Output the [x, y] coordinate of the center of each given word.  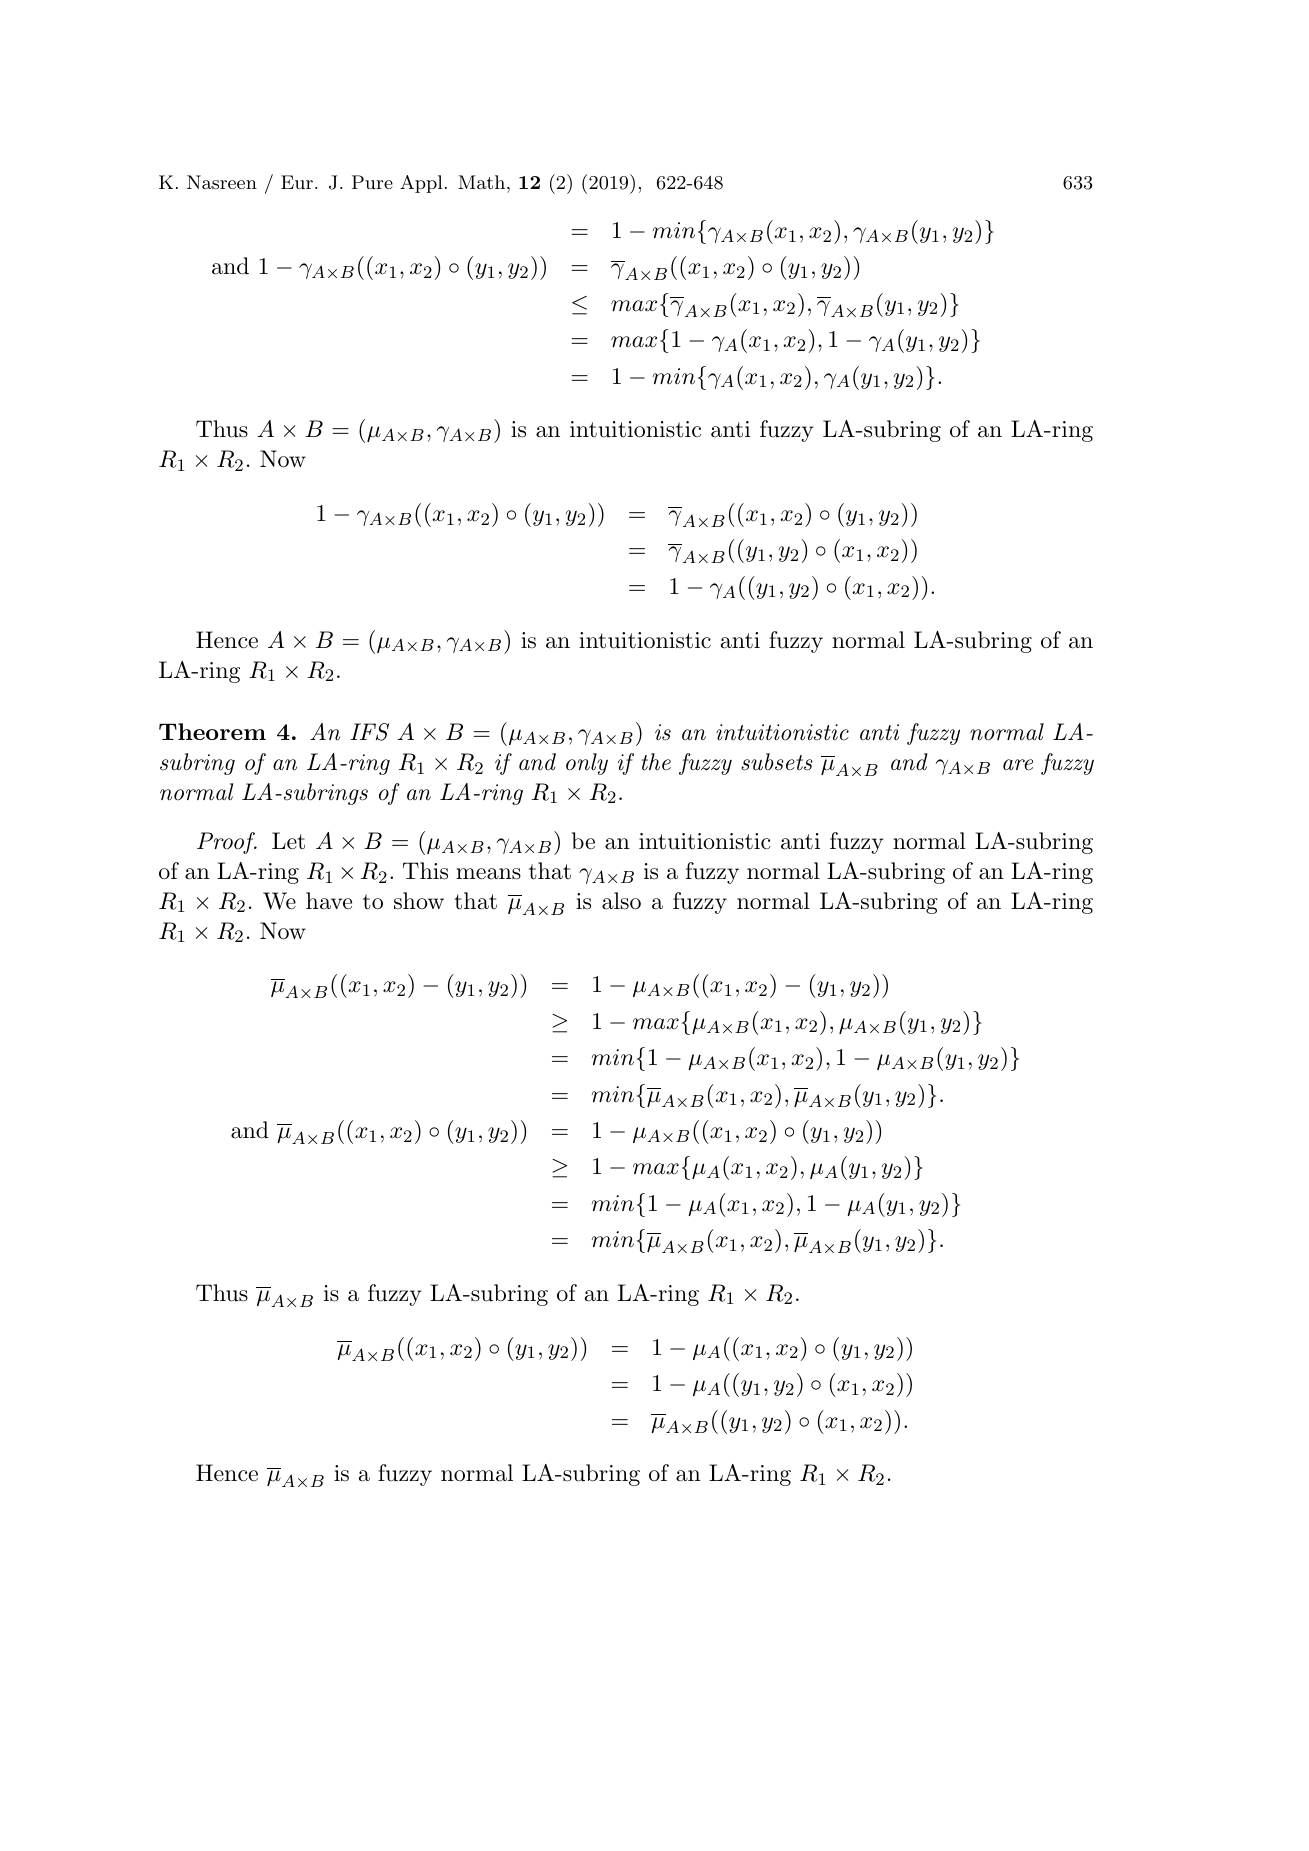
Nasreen [222, 182]
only [587, 764]
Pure [372, 182]
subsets [777, 762]
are [1018, 765]
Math [481, 182]
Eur [297, 182]
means [488, 874]
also [621, 901]
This [425, 871]
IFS [369, 732]
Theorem [212, 731]
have [329, 901]
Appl [421, 184]
